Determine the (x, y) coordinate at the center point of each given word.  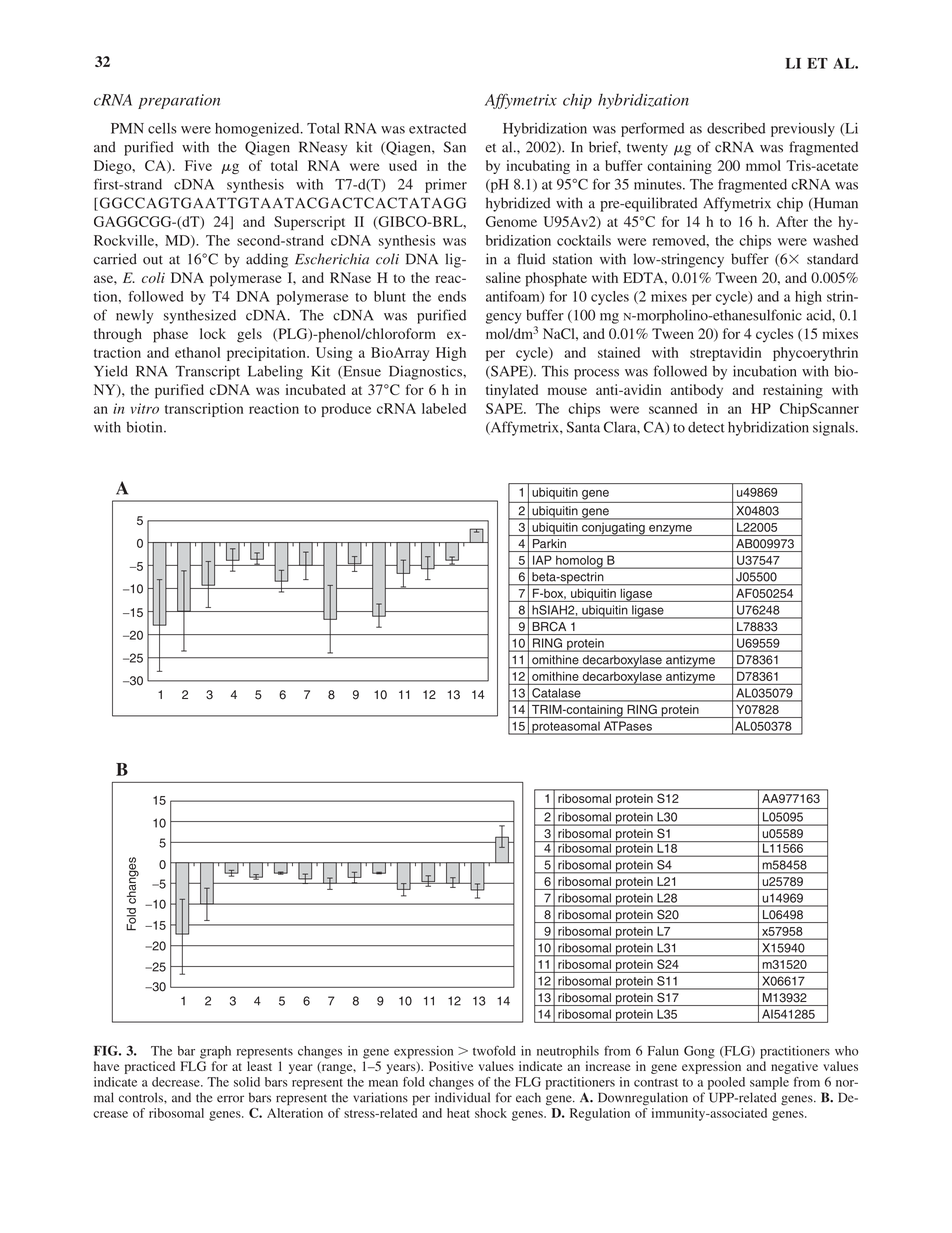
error (230, 1099)
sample (769, 1083)
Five (198, 165)
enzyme (670, 530)
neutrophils (568, 1052)
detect (706, 427)
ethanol (197, 352)
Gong (699, 1052)
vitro (145, 408)
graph (215, 1052)
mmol (763, 165)
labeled (444, 408)
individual (462, 1097)
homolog (579, 562)
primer (446, 186)
